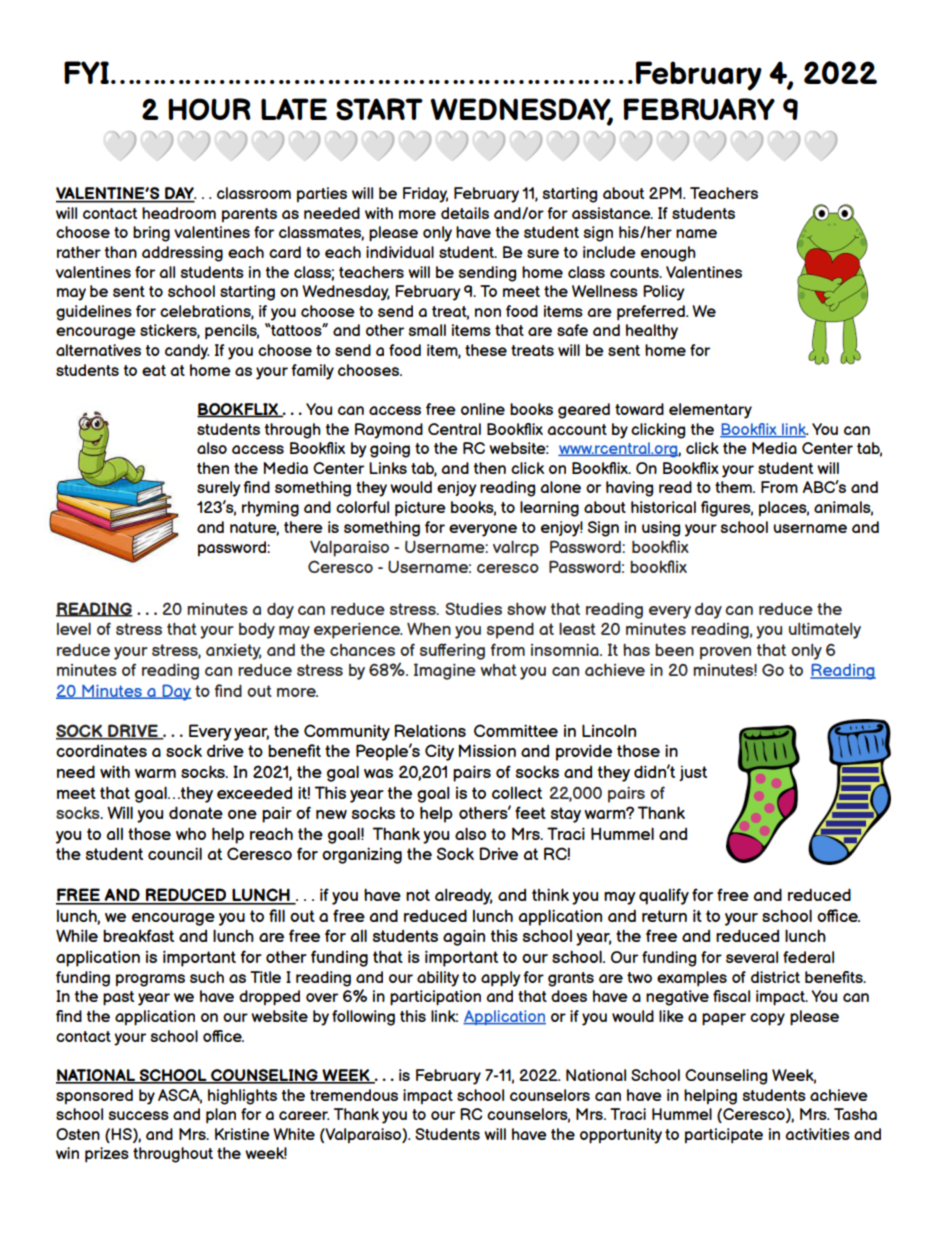  Describe the element at coordinates (483, 409) in the screenshot. I see `online` at that location.
